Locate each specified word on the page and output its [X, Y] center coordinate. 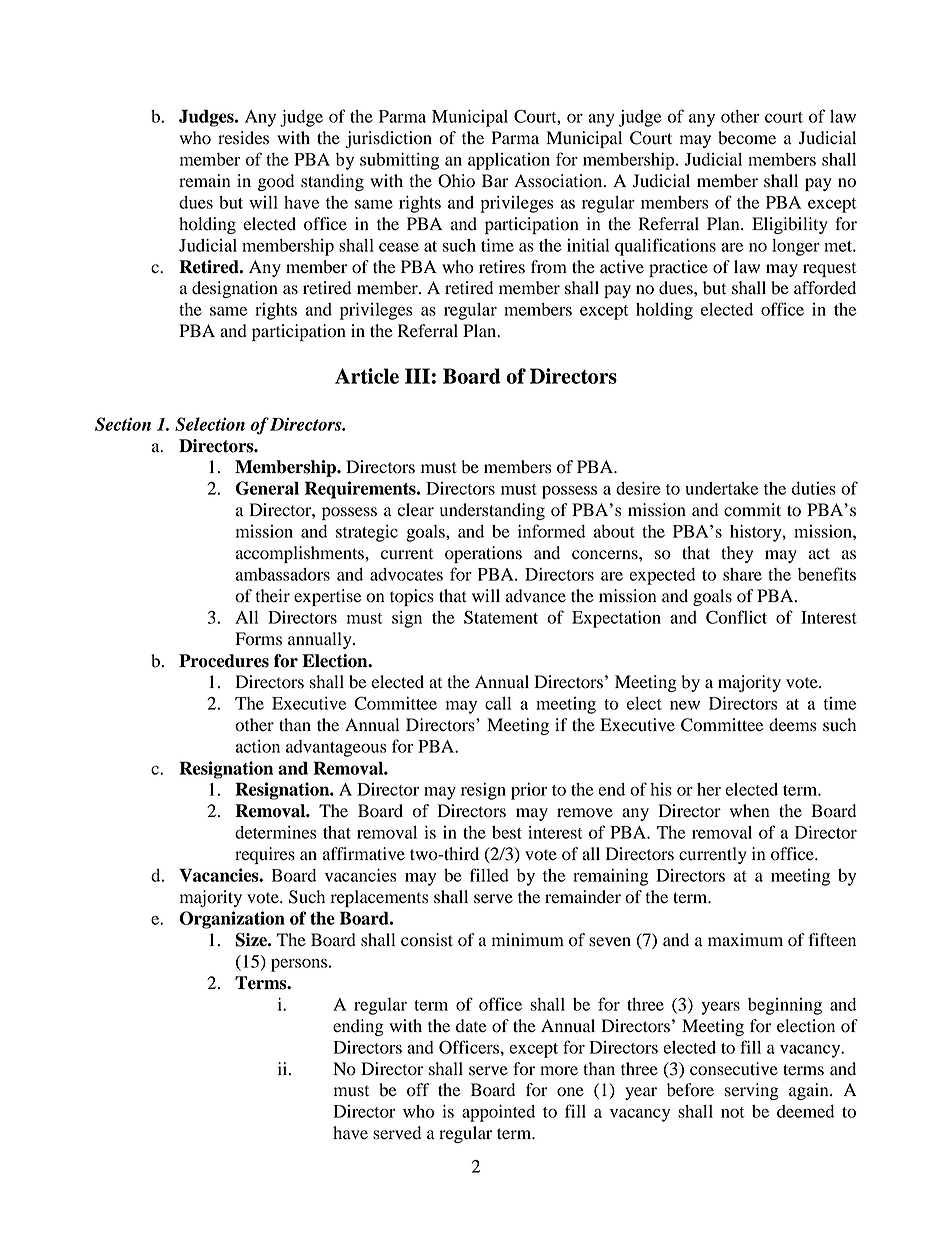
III [417, 376]
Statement [501, 617]
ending [358, 1027]
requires [265, 855]
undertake [721, 488]
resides [243, 138]
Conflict [736, 617]
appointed [498, 1113]
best [507, 832]
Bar [495, 181]
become [747, 138]
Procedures [224, 661]
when [749, 811]
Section [123, 424]
